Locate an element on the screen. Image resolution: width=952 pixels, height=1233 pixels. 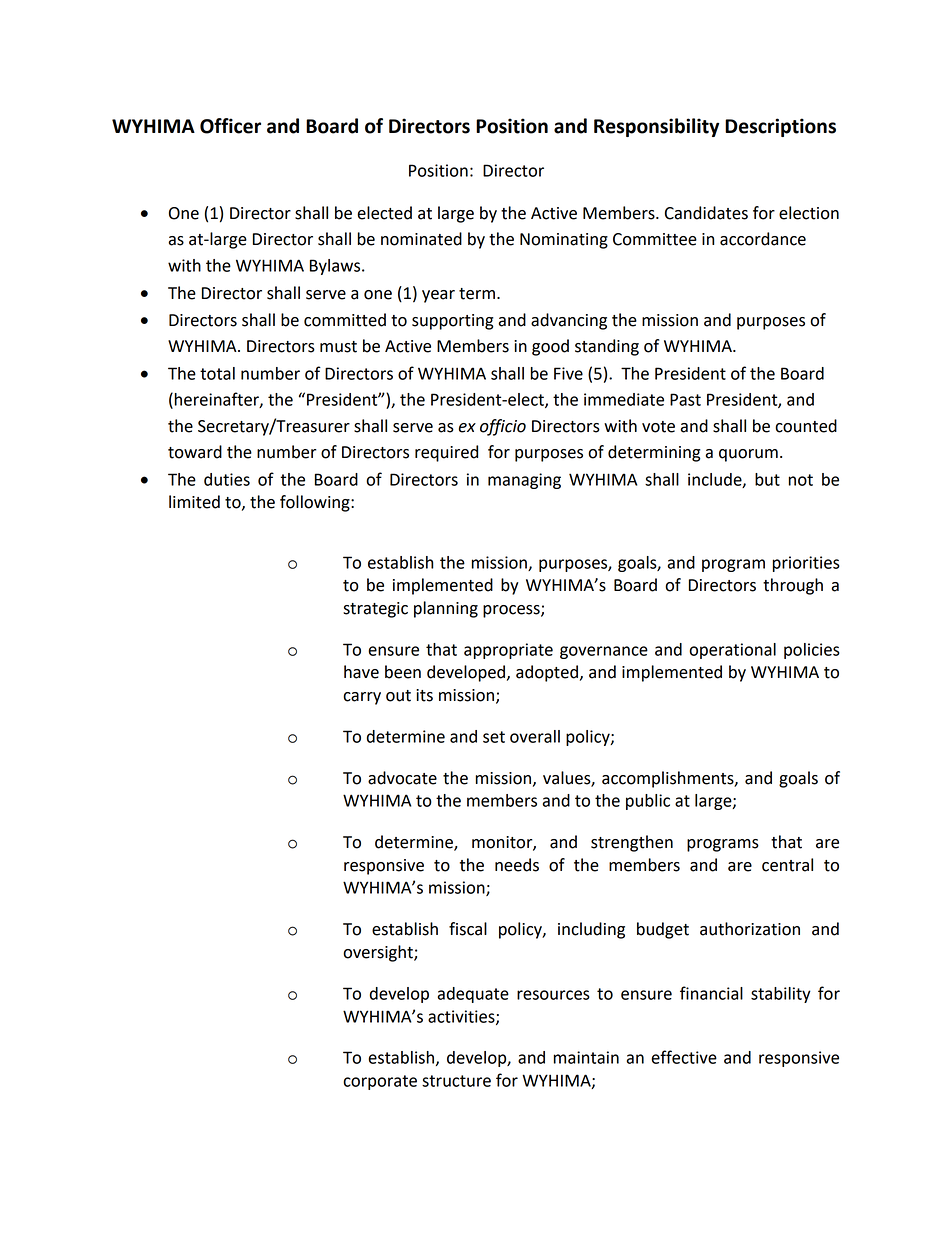
good is located at coordinates (550, 347).
